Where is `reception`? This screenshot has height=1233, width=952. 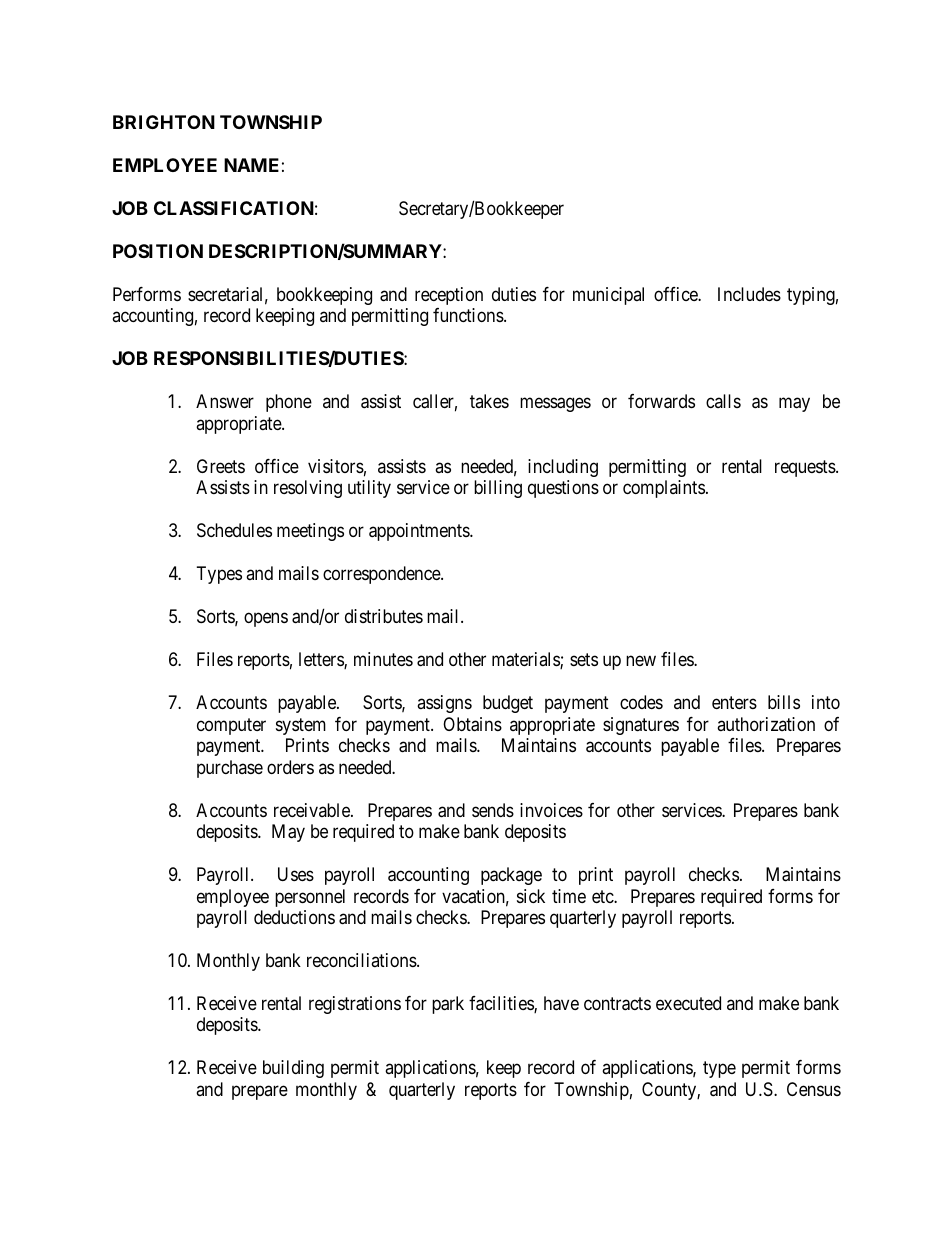
reception is located at coordinates (449, 296).
